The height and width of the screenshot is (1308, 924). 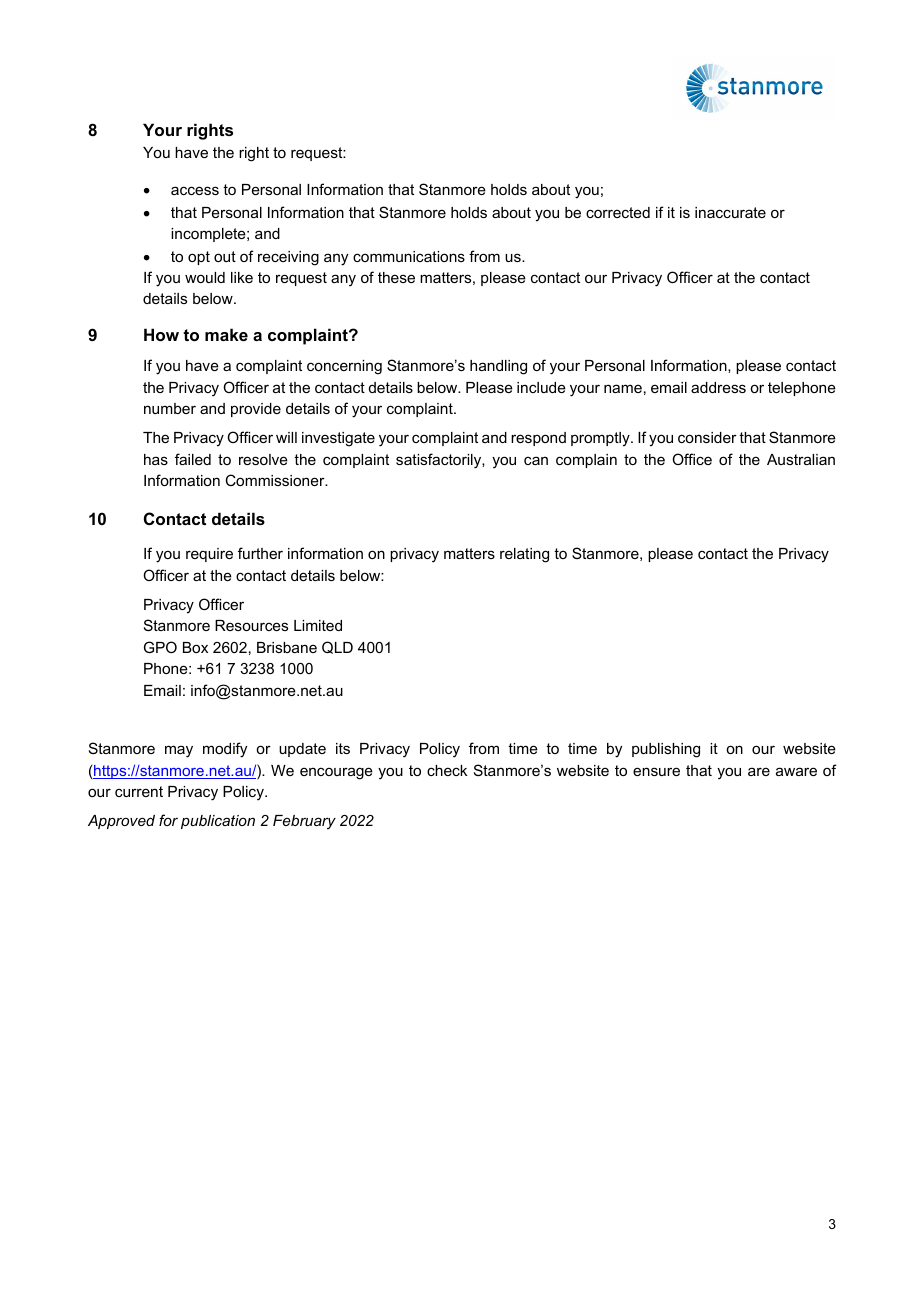 What do you see at coordinates (730, 212) in the screenshot?
I see `inaccurate` at bounding box center [730, 212].
